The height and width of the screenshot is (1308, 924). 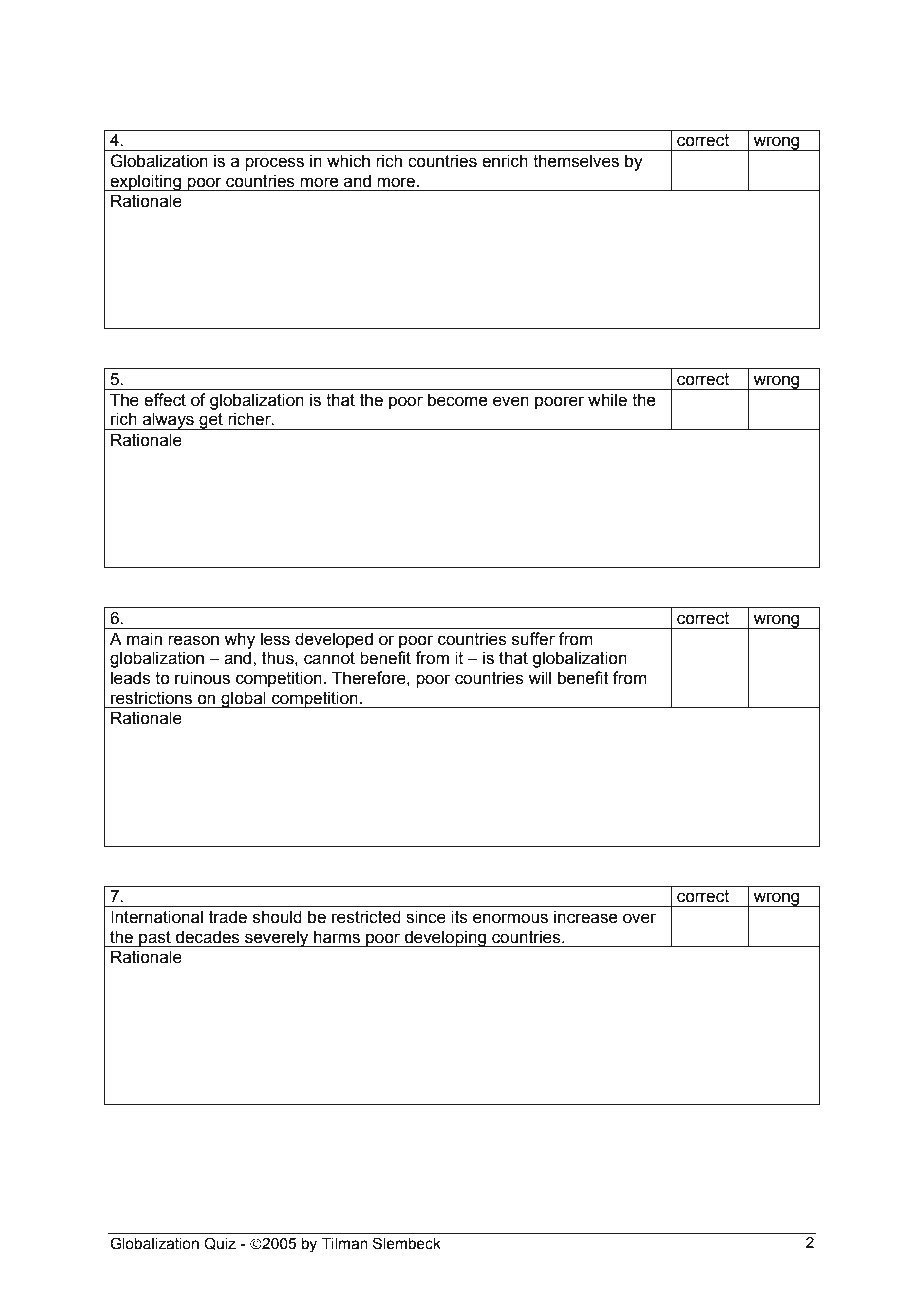 I want to click on restricted, so click(x=366, y=917).
